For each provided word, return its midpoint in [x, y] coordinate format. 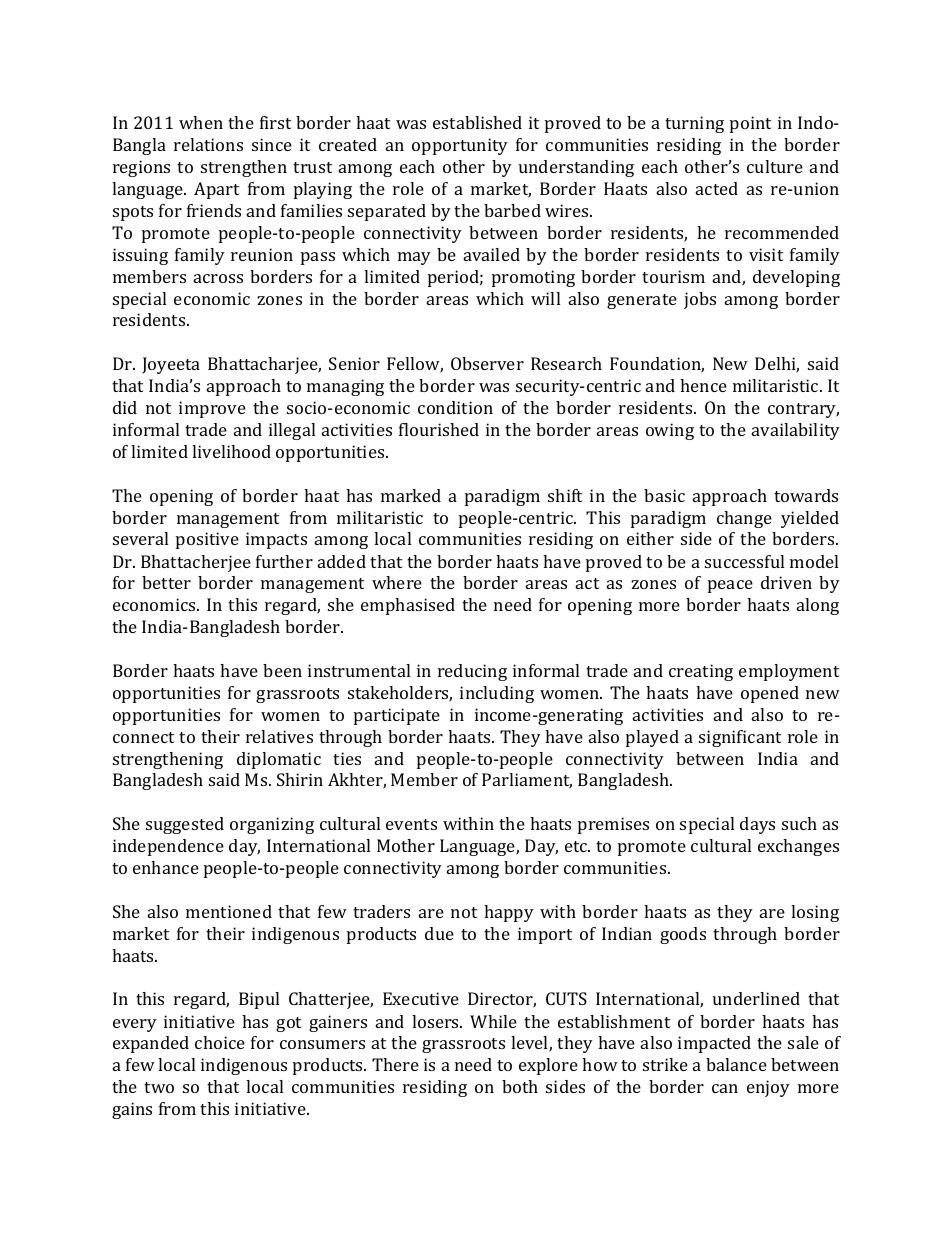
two [159, 1087]
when [201, 122]
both [520, 1086]
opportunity [460, 146]
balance [736, 1064]
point [750, 124]
